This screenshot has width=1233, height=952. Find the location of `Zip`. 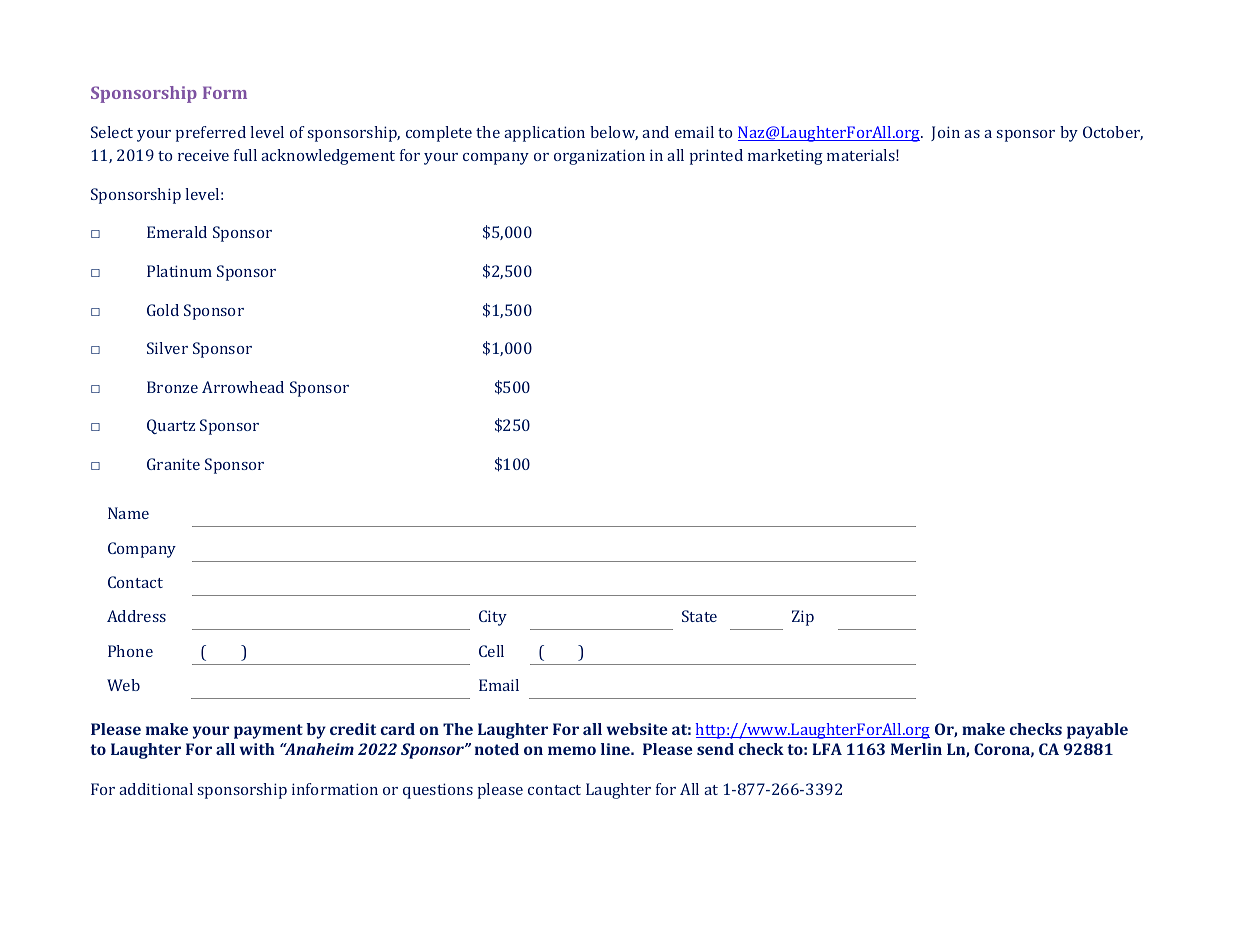

Zip is located at coordinates (803, 618).
